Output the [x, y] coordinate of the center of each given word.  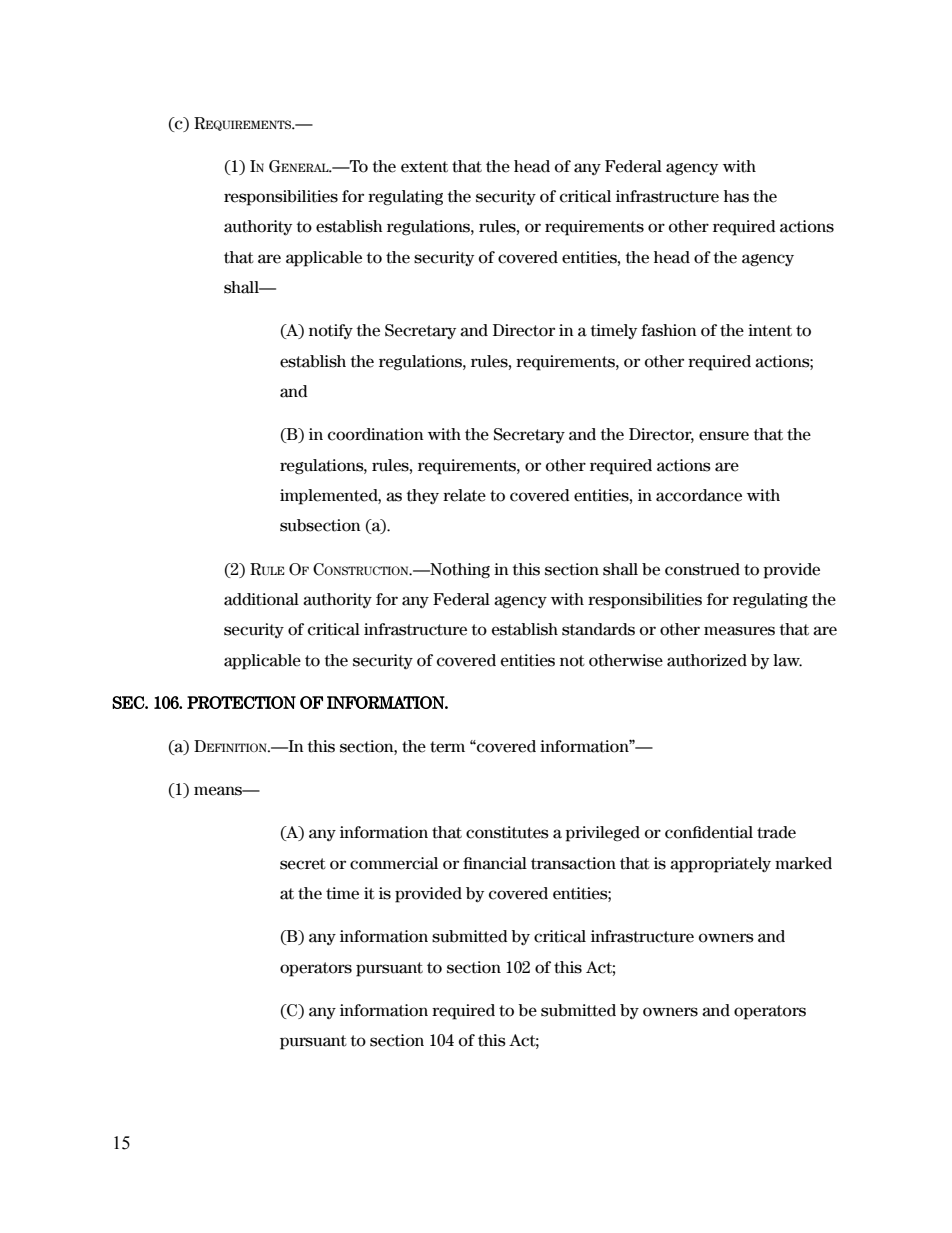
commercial [394, 863]
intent [770, 330]
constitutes [507, 832]
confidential [709, 832]
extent [424, 167]
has [736, 196]
